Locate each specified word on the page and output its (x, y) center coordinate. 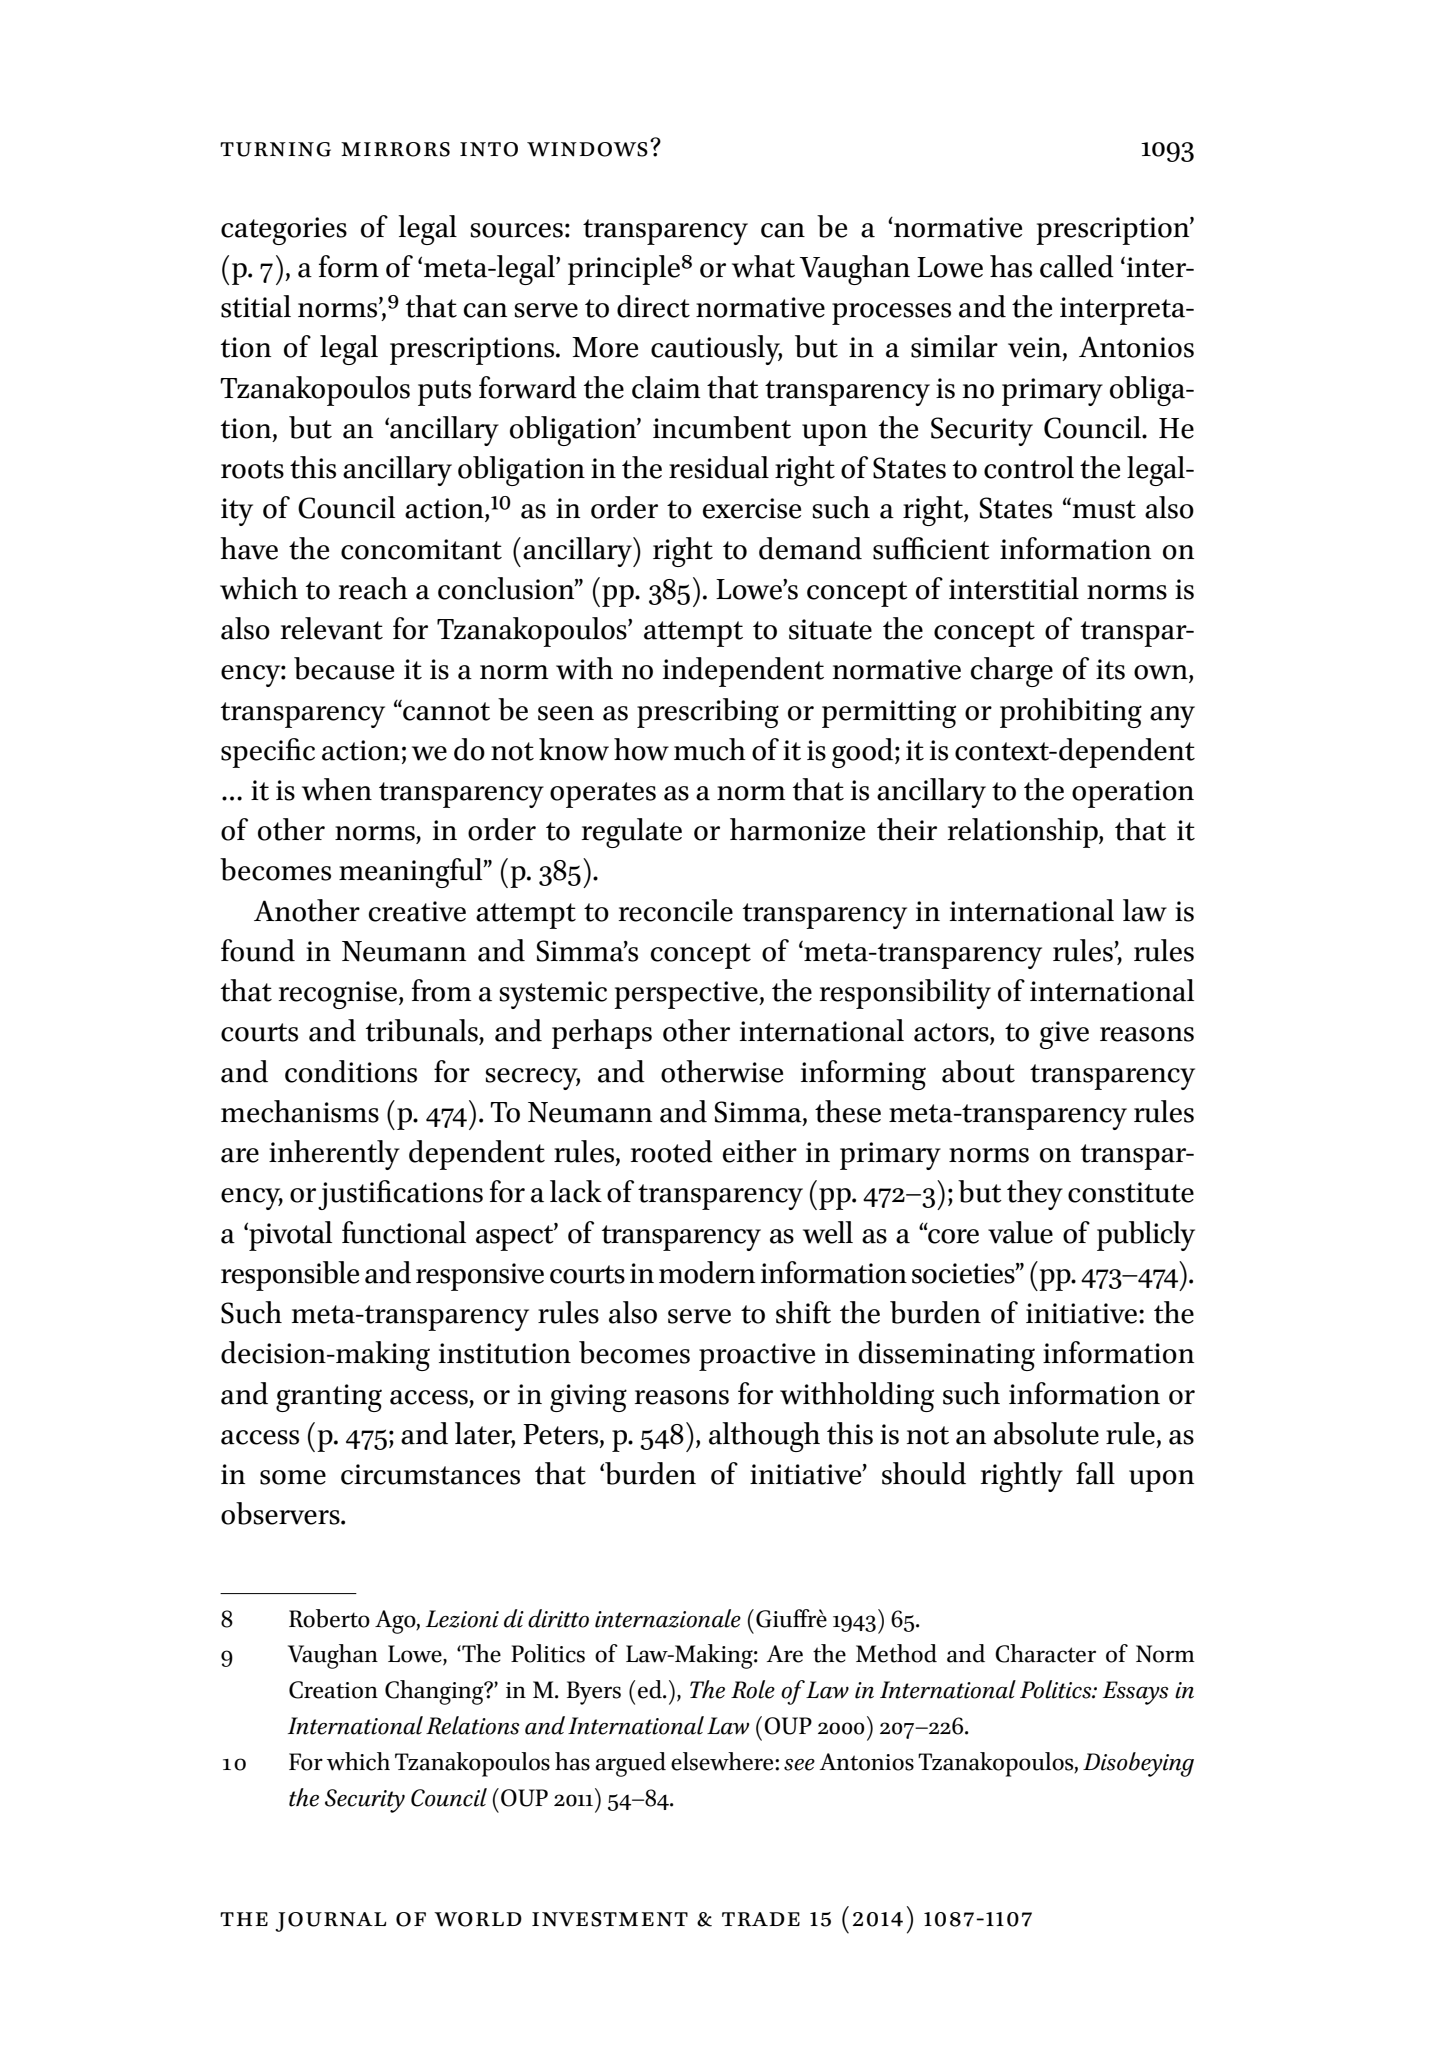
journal (330, 1922)
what (763, 266)
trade (761, 1919)
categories (284, 231)
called (1077, 266)
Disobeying (1138, 1764)
